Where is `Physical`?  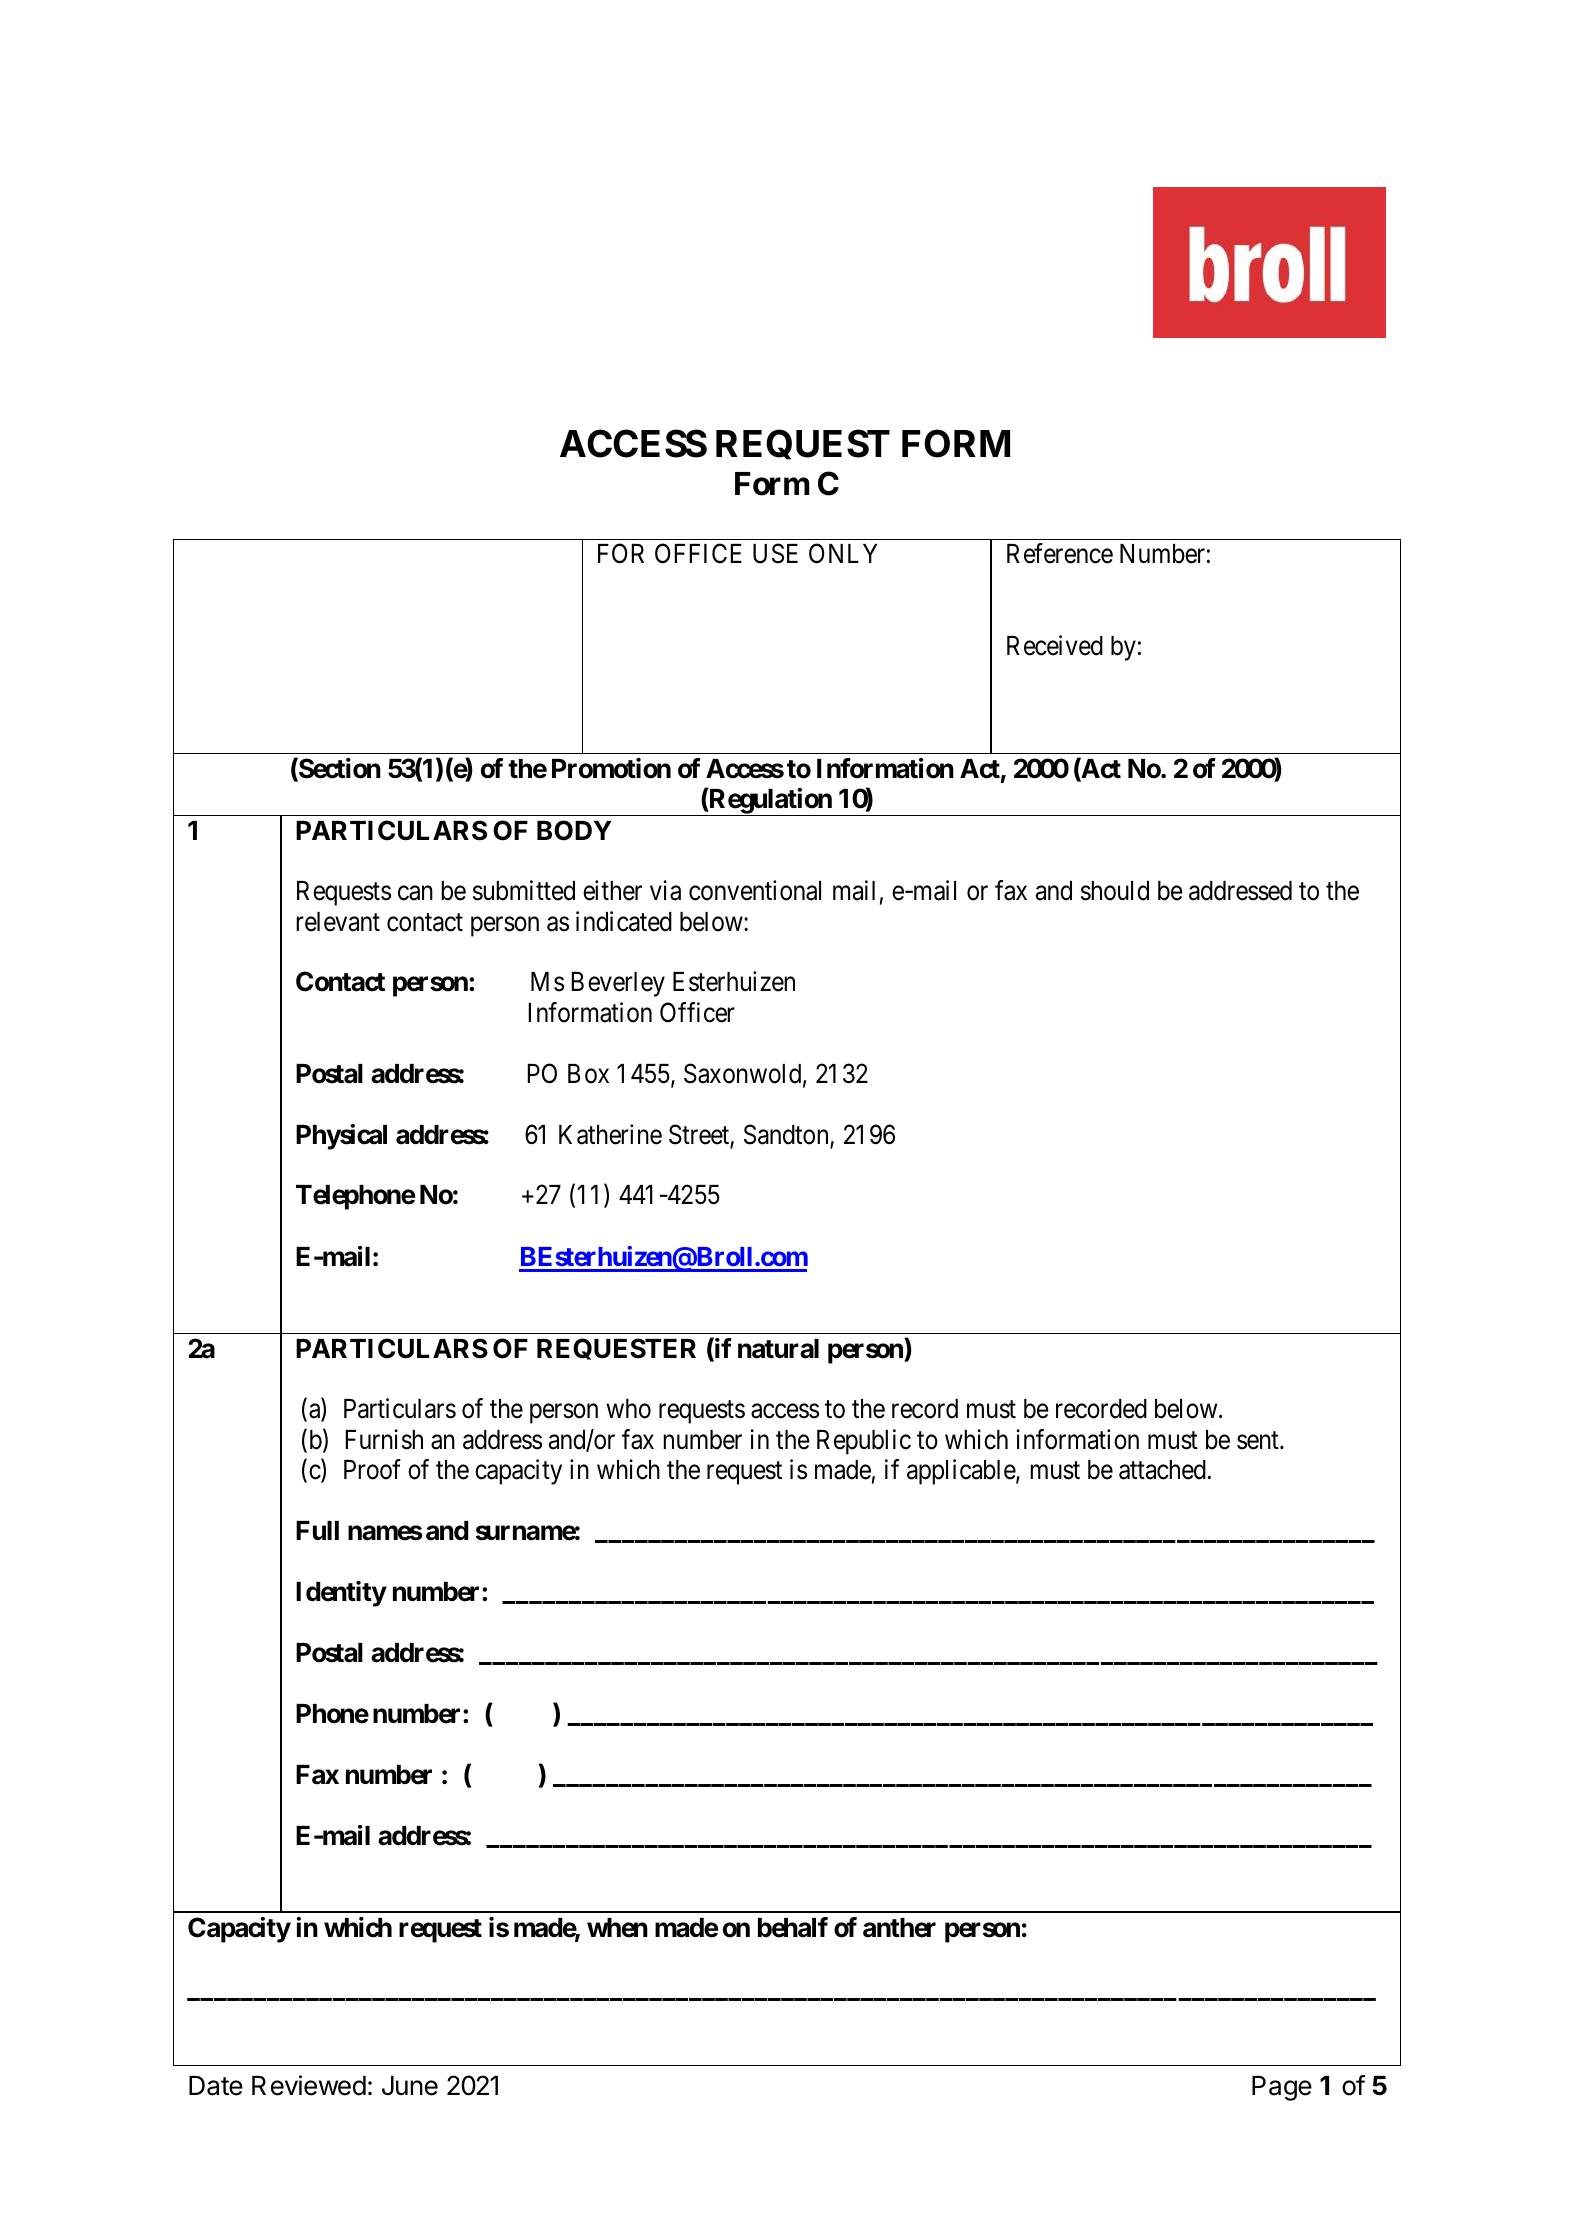 Physical is located at coordinates (341, 1137).
